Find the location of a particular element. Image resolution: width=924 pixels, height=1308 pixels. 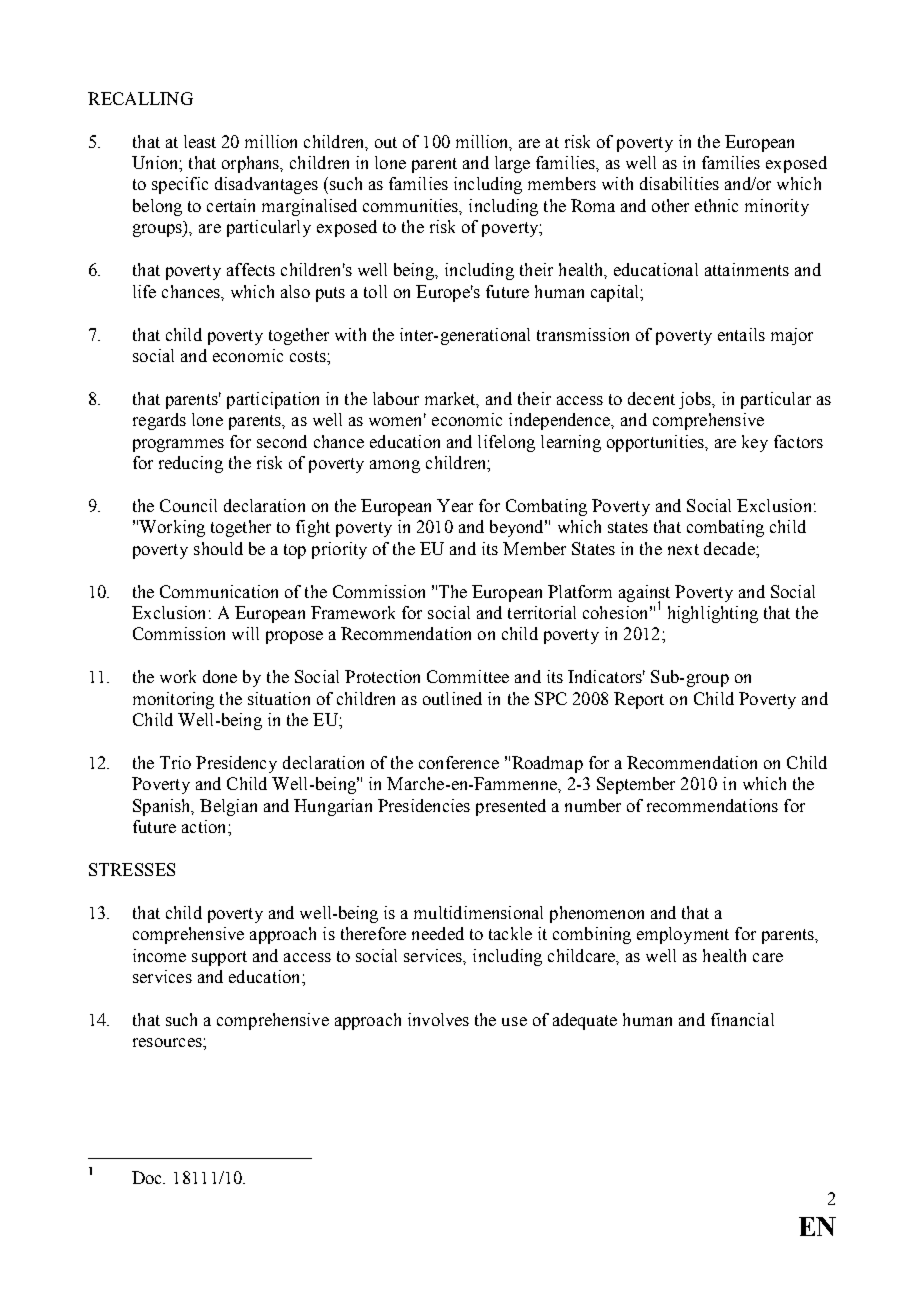

least is located at coordinates (200, 141).
